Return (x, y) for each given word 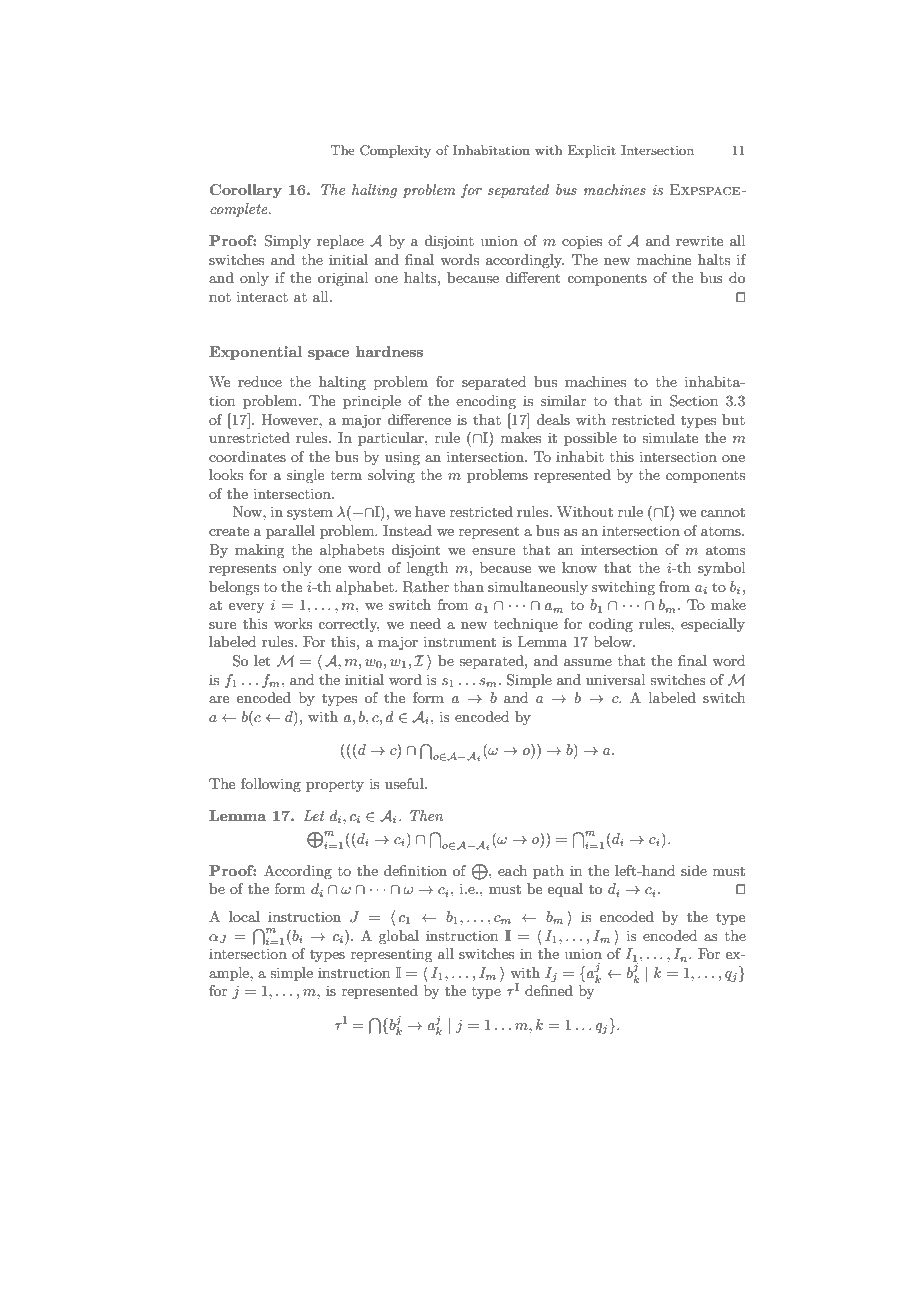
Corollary (246, 191)
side (694, 870)
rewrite (699, 240)
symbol (721, 569)
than (469, 586)
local (244, 916)
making (259, 551)
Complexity (395, 151)
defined (549, 990)
